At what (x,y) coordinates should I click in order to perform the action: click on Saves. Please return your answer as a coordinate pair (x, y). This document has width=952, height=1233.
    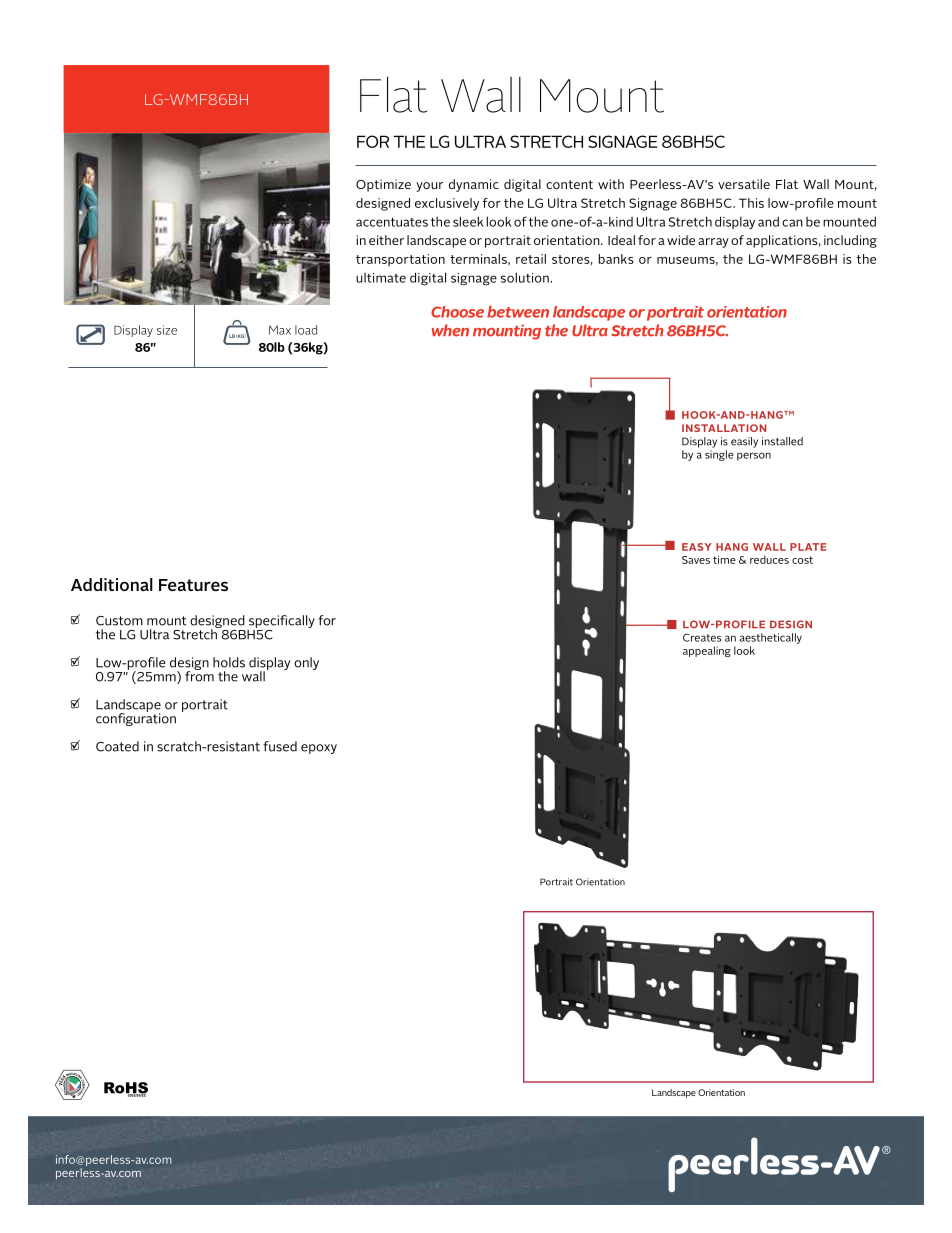
    Looking at the image, I should click on (696, 560).
